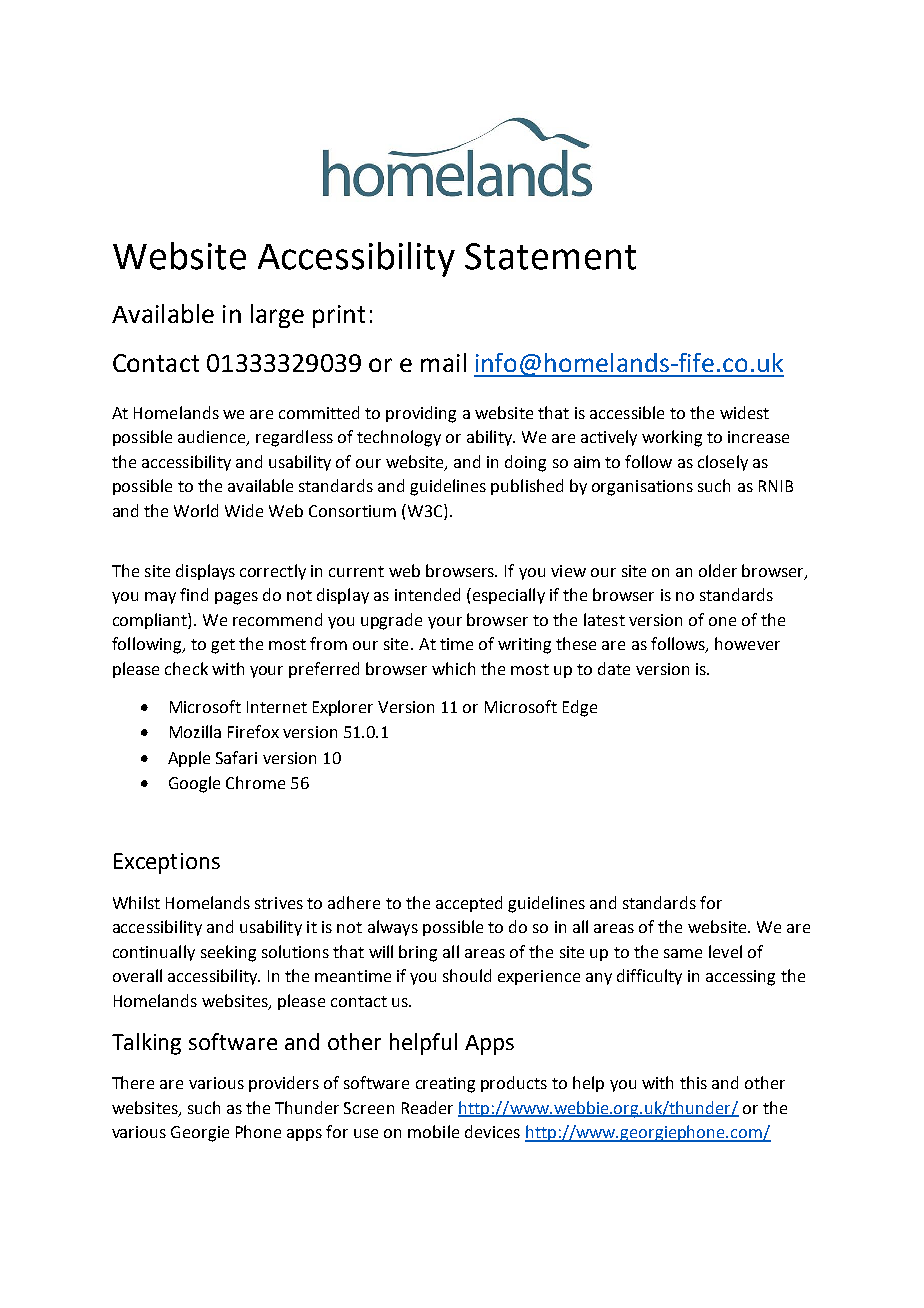  Describe the element at coordinates (469, 904) in the screenshot. I see `accepted` at that location.
